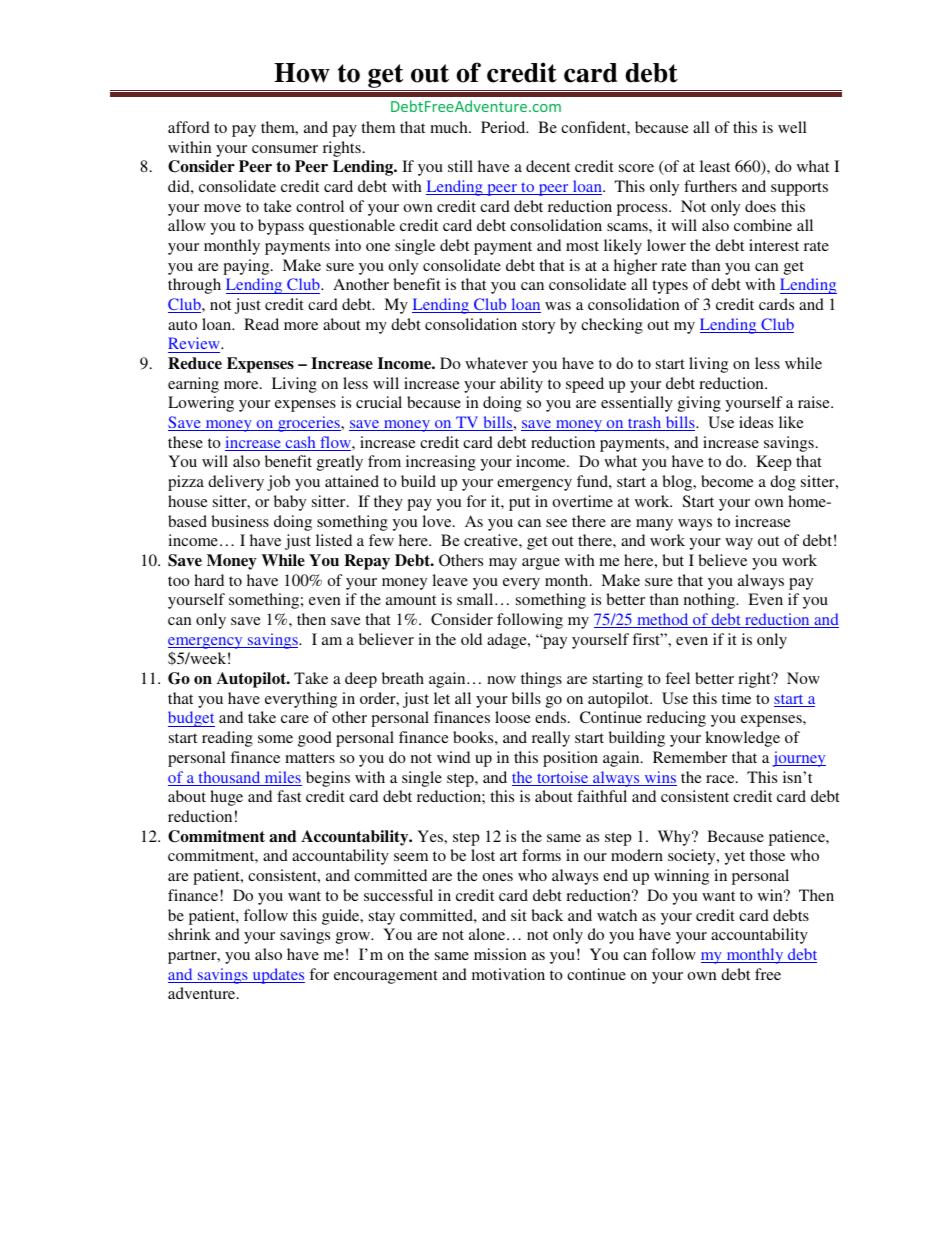  What do you see at coordinates (792, 127) in the document?
I see `well` at bounding box center [792, 127].
